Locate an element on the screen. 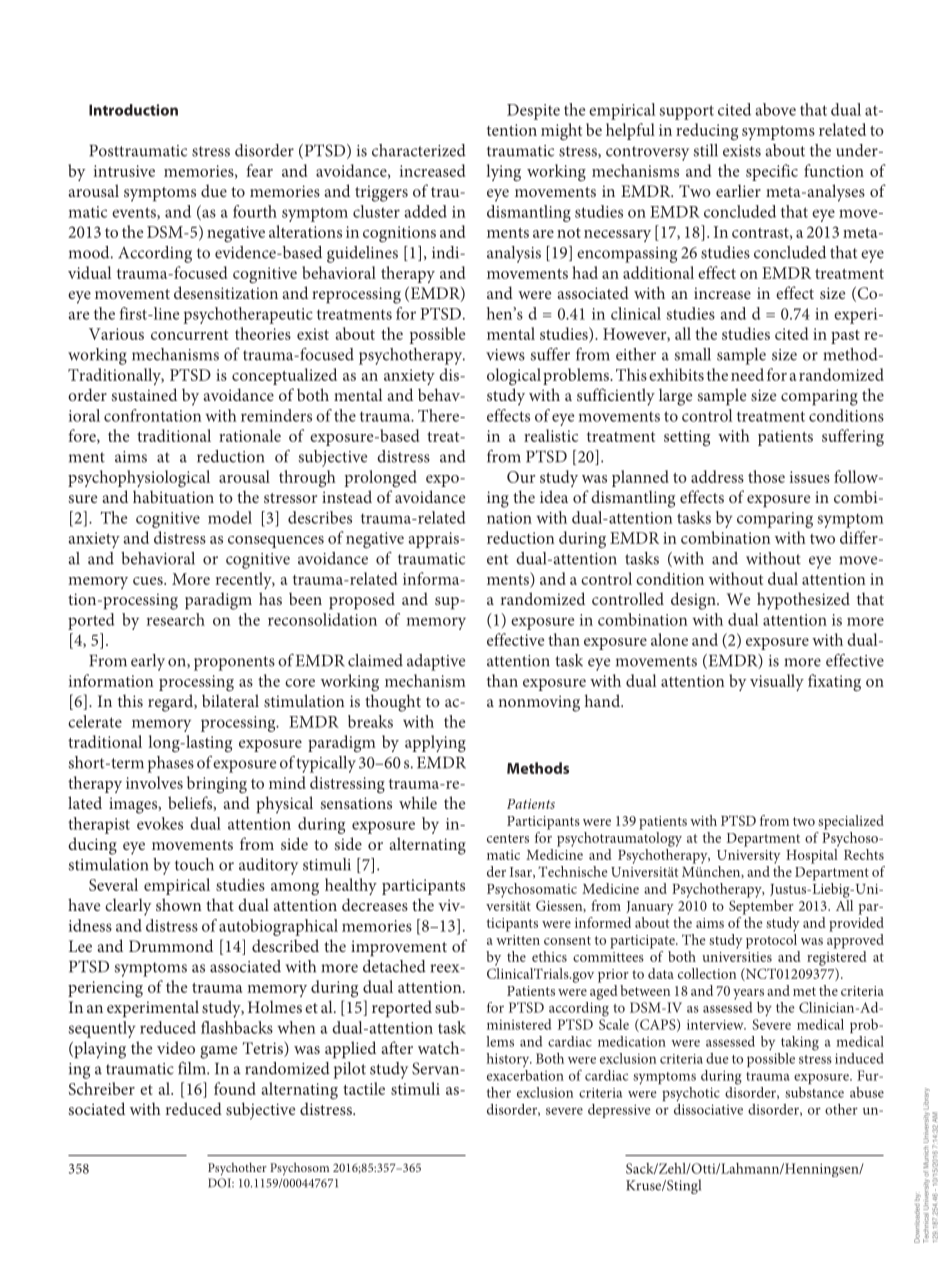  visually is located at coordinates (777, 682).
